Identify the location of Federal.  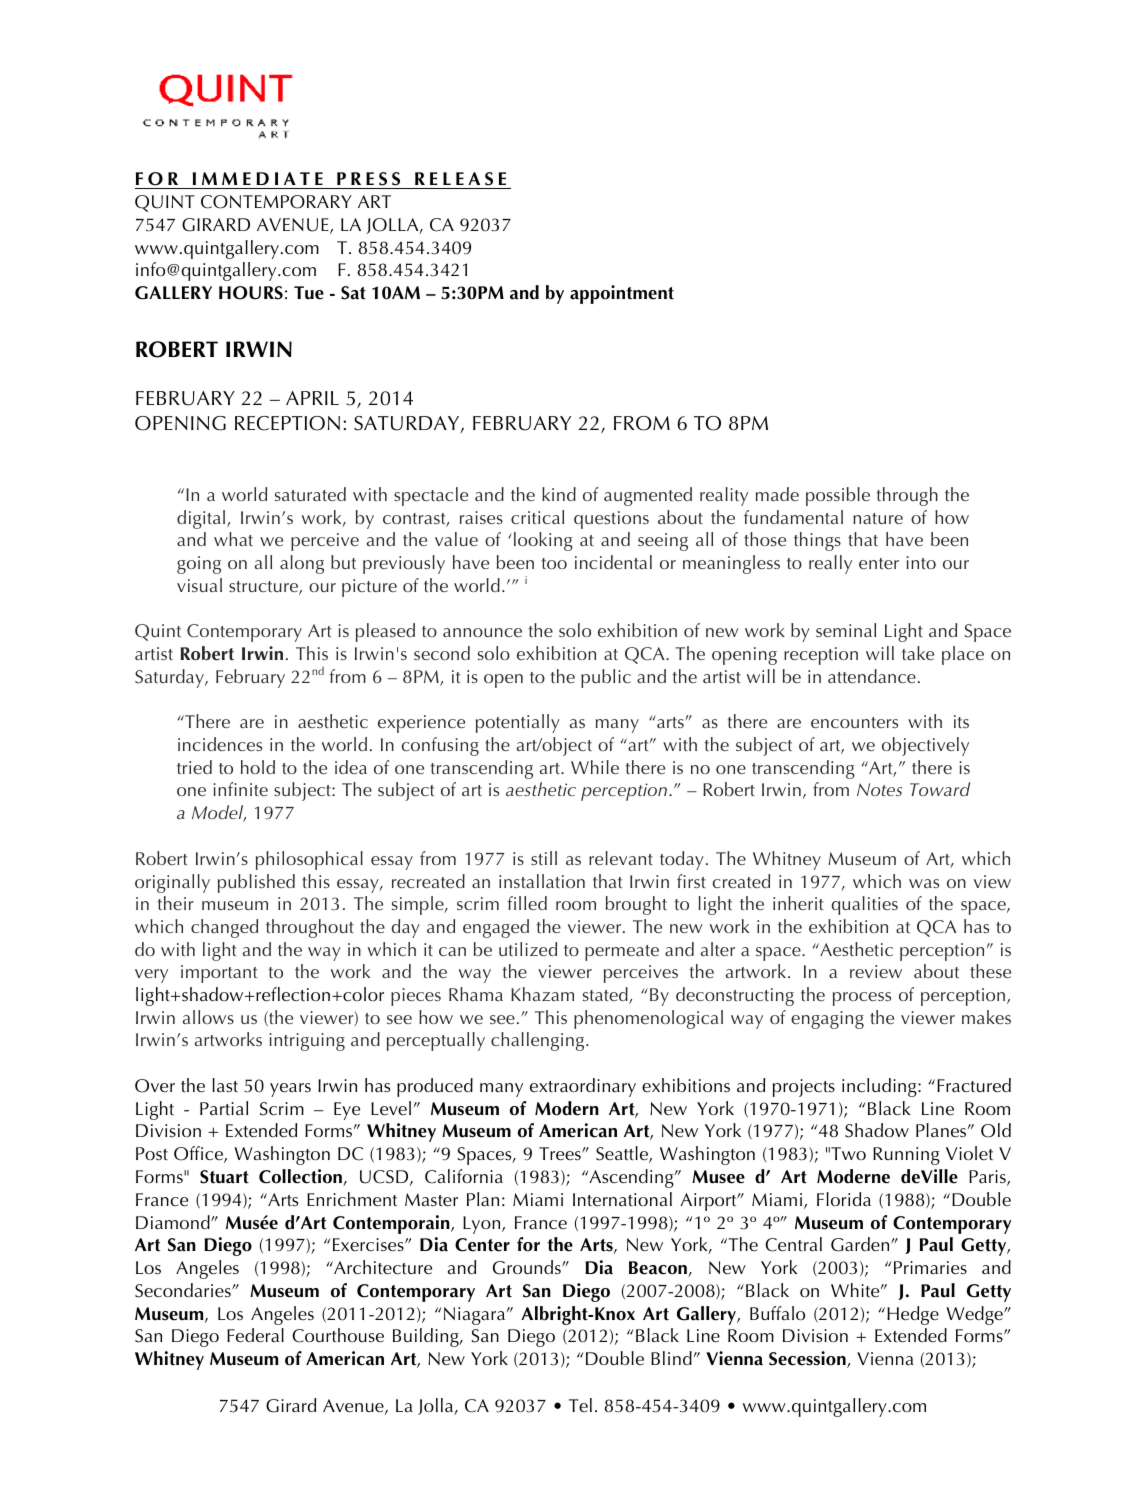
(255, 1335).
